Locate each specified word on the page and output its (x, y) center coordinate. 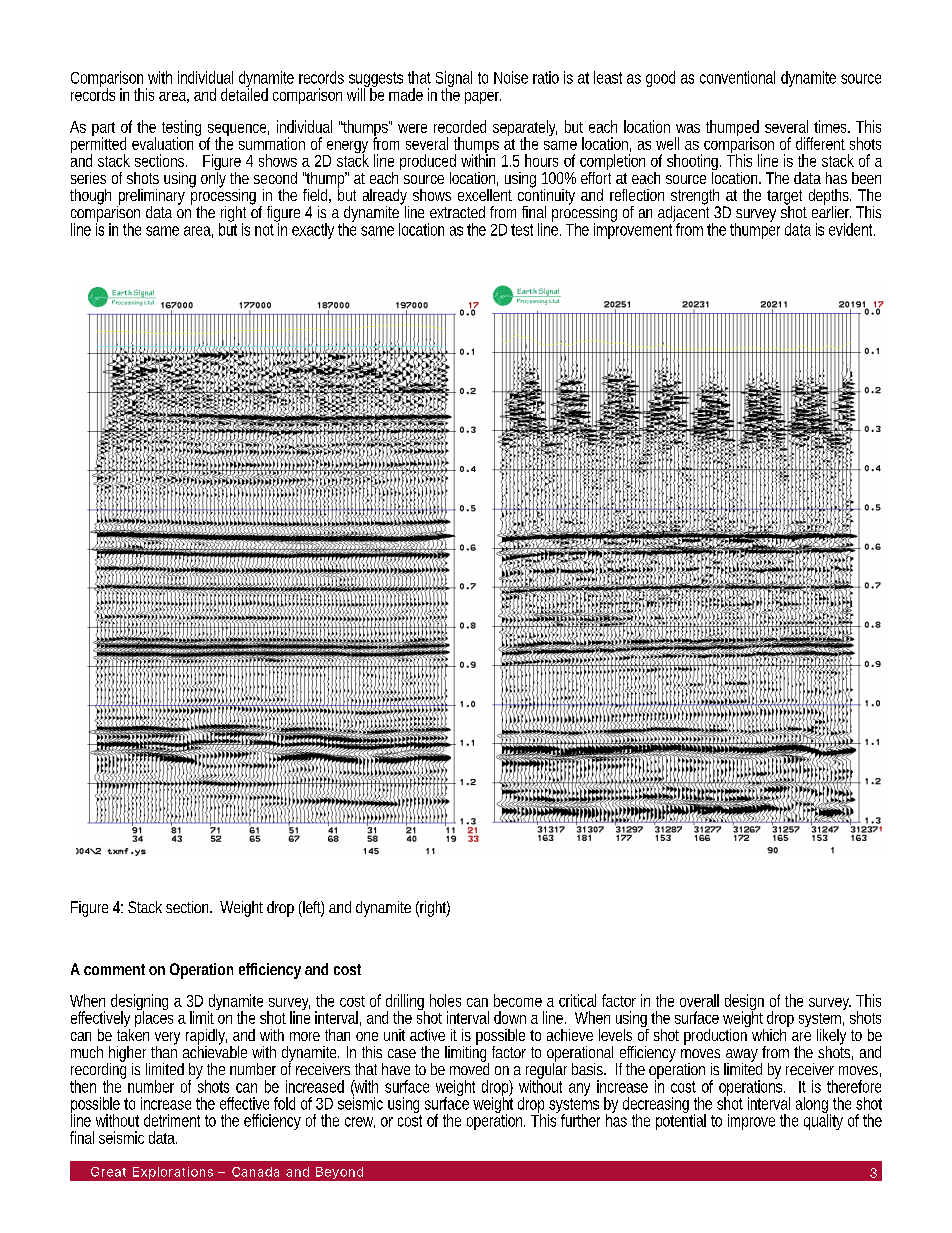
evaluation (165, 142)
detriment (172, 1120)
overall (699, 1000)
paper (483, 98)
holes (445, 1000)
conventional (737, 77)
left (312, 908)
